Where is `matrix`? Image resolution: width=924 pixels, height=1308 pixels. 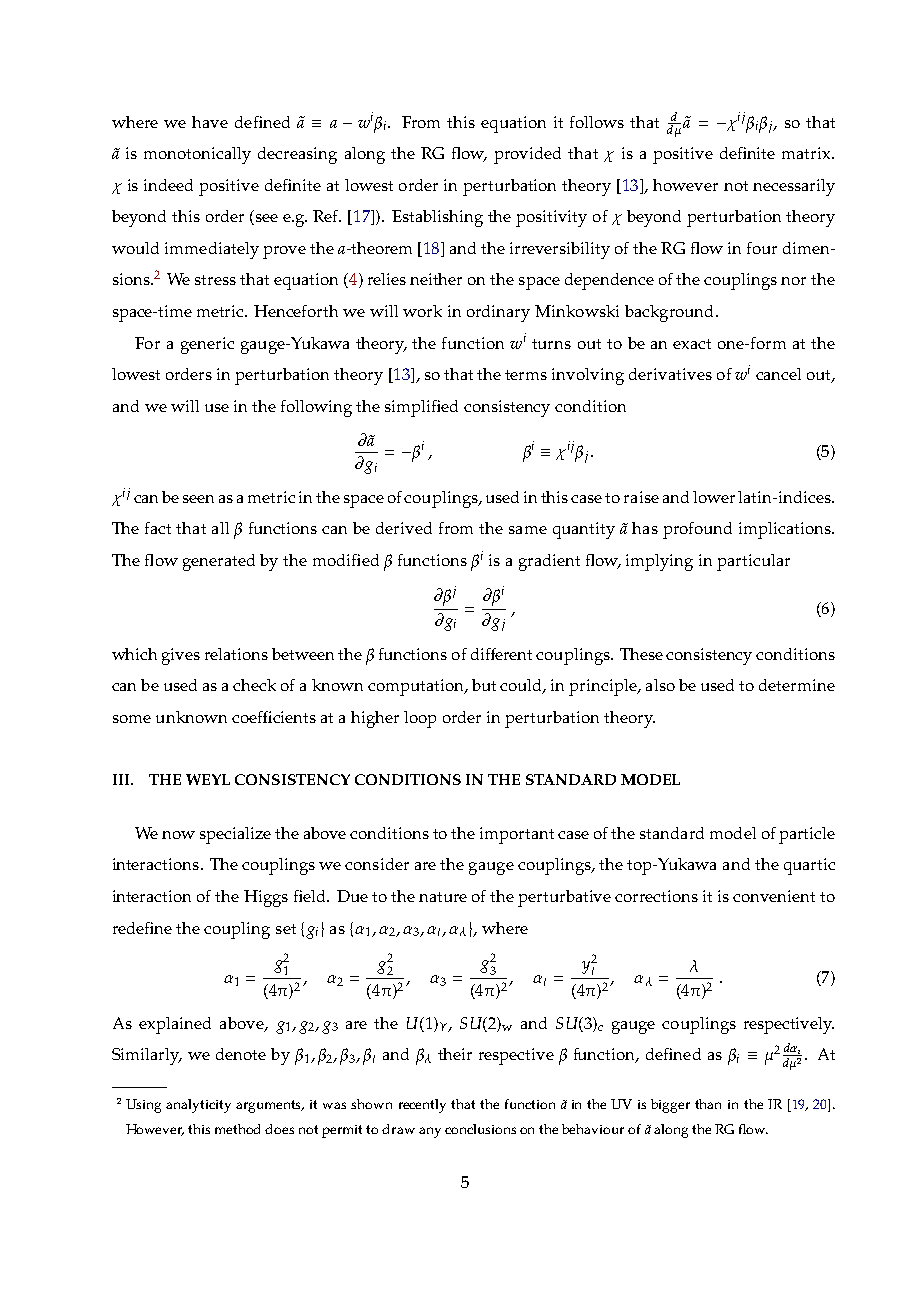
matrix is located at coordinates (807, 153).
